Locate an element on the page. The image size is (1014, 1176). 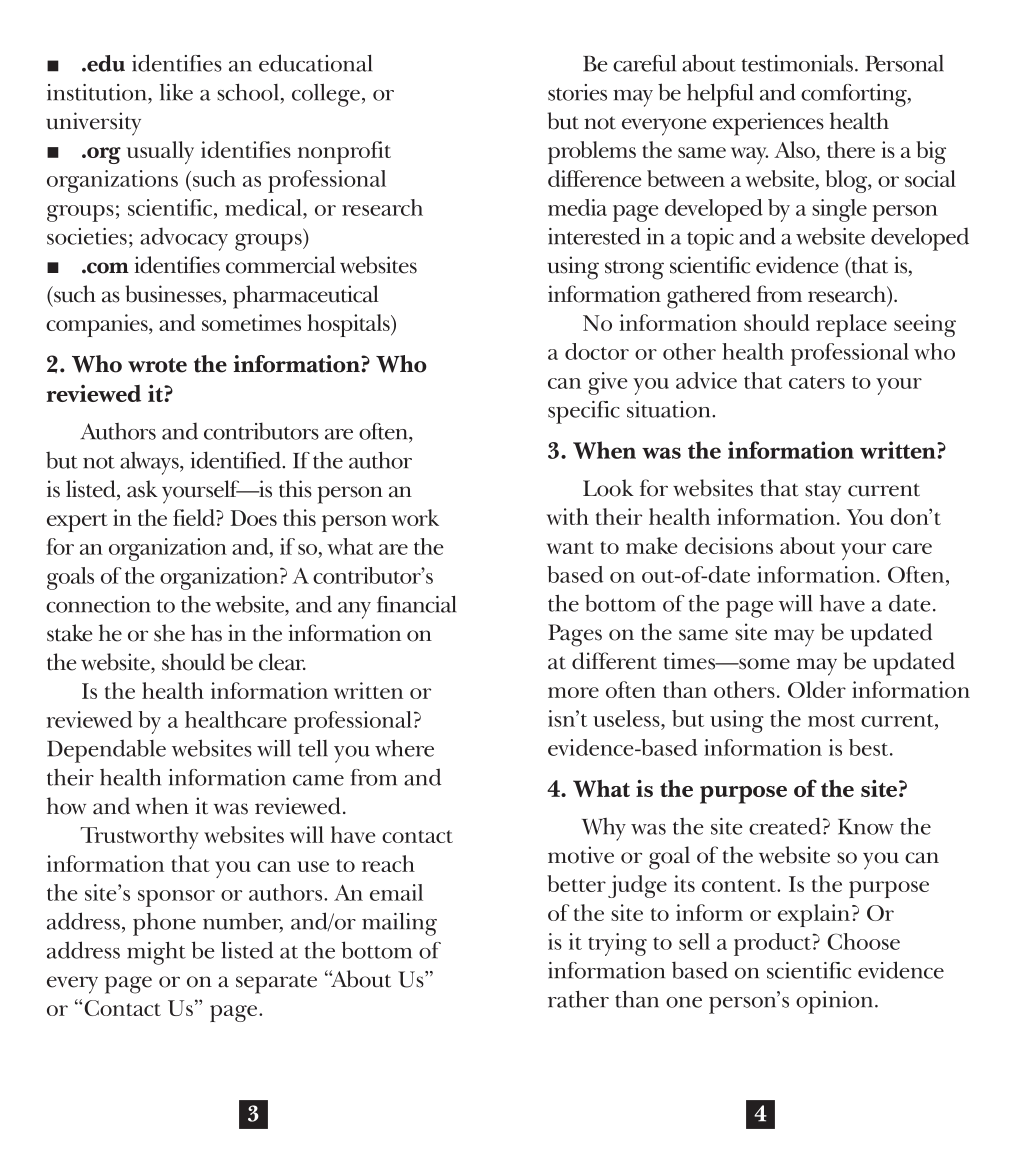
rather is located at coordinates (578, 999).
